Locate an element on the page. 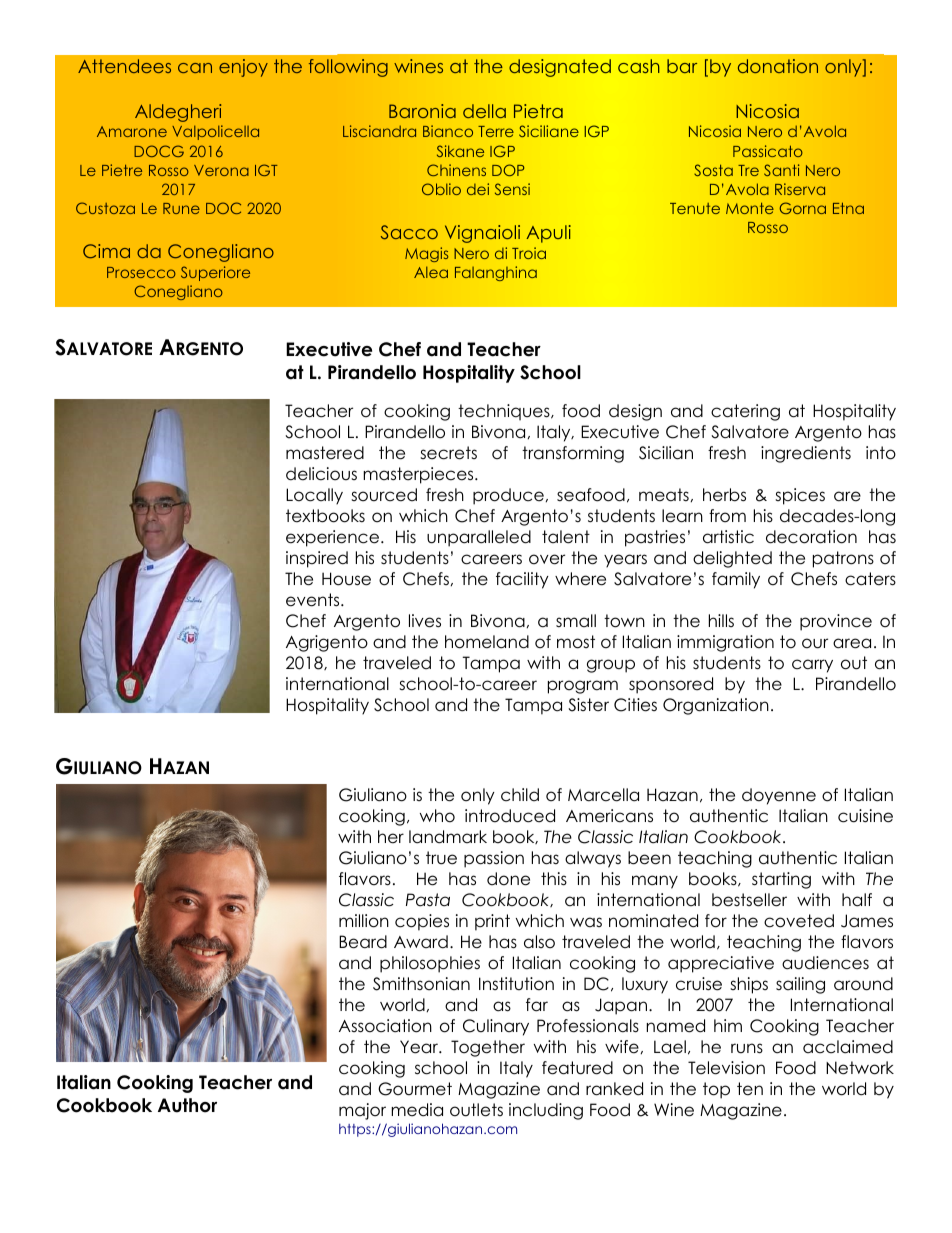  della is located at coordinates (484, 111).
